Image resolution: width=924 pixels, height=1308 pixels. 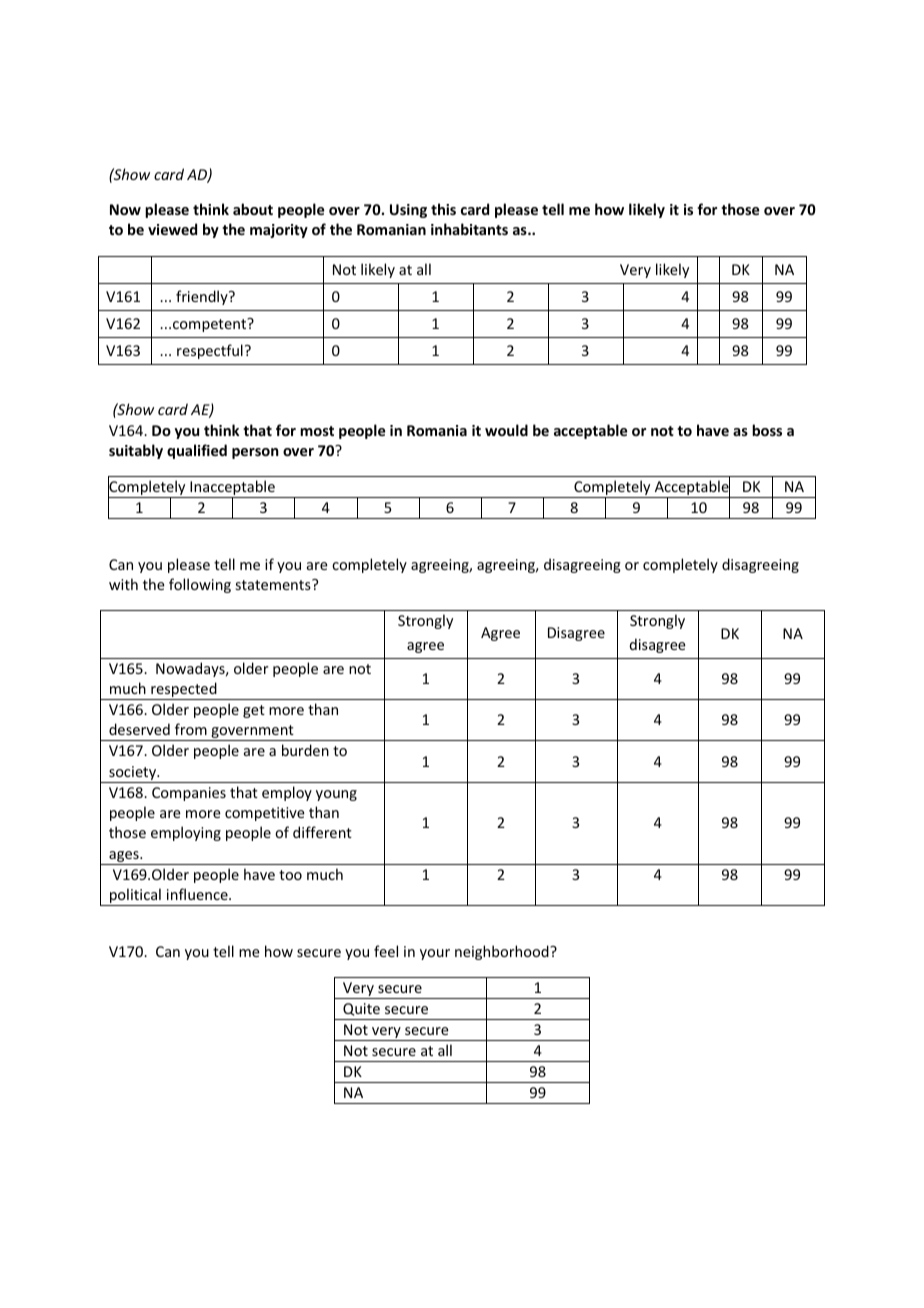 What do you see at coordinates (198, 894) in the screenshot?
I see `influence` at bounding box center [198, 894].
